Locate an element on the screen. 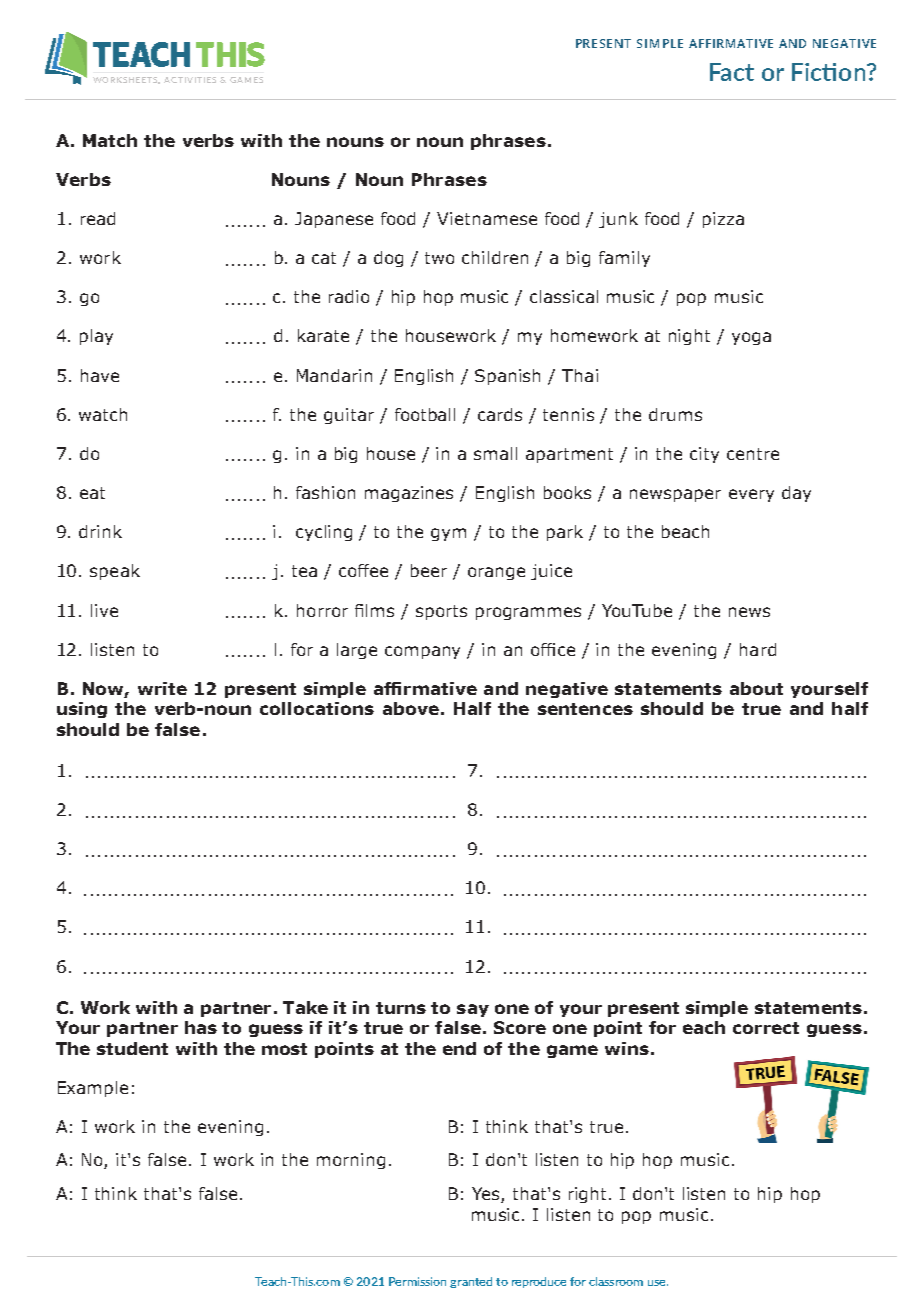  about is located at coordinates (756, 688).
